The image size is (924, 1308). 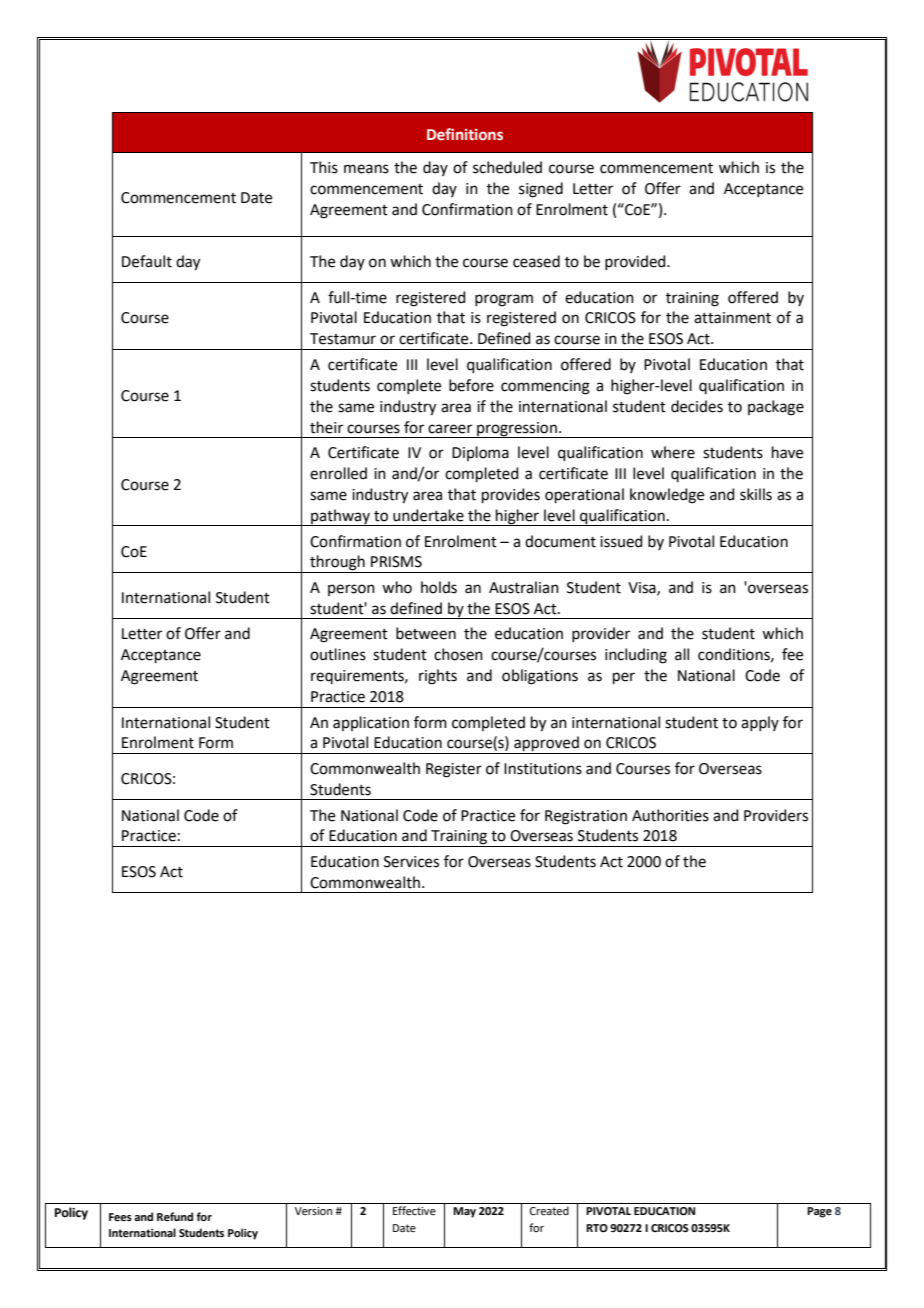 I want to click on Page, so click(x=819, y=1212).
